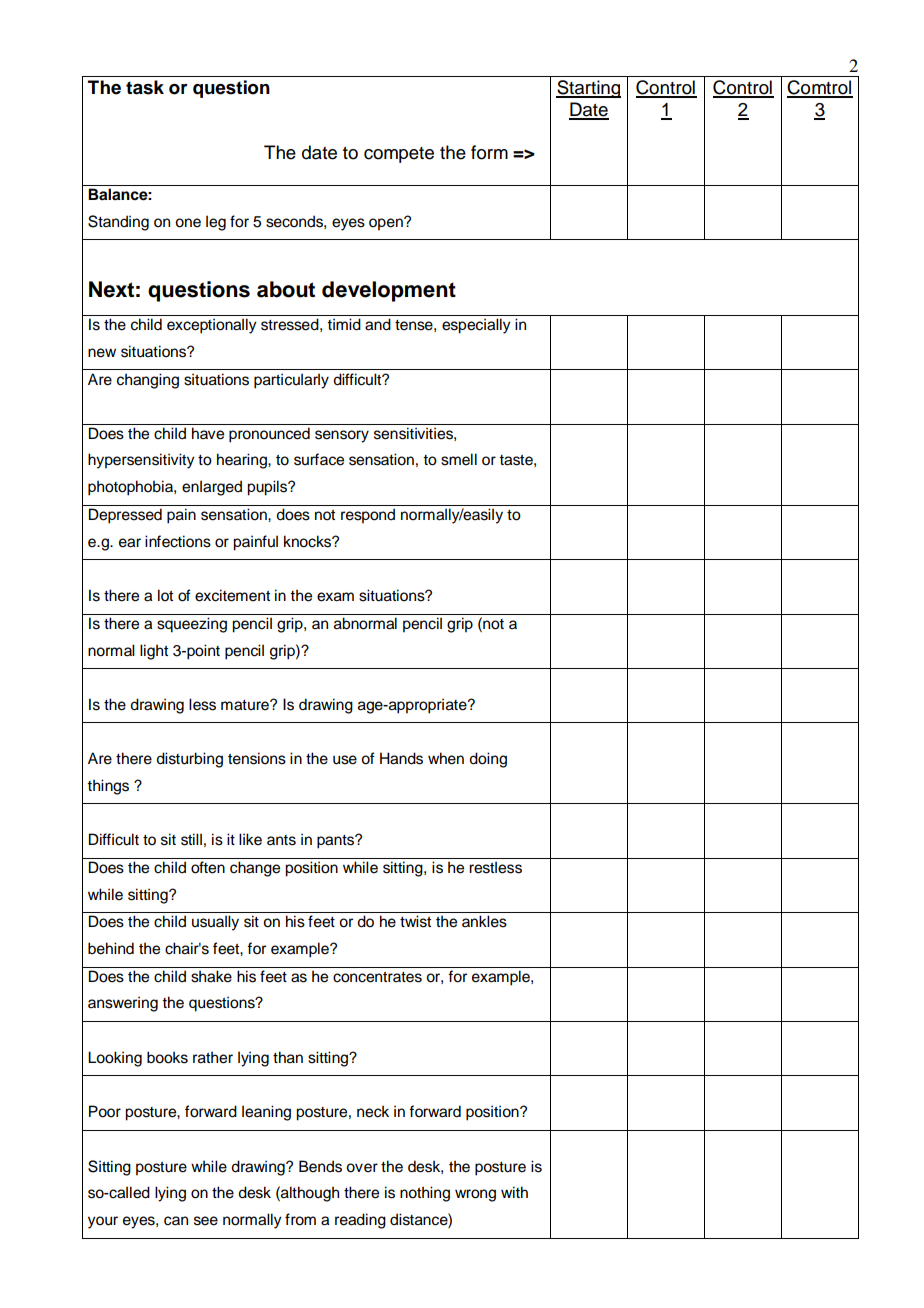  I want to click on compete, so click(399, 155).
